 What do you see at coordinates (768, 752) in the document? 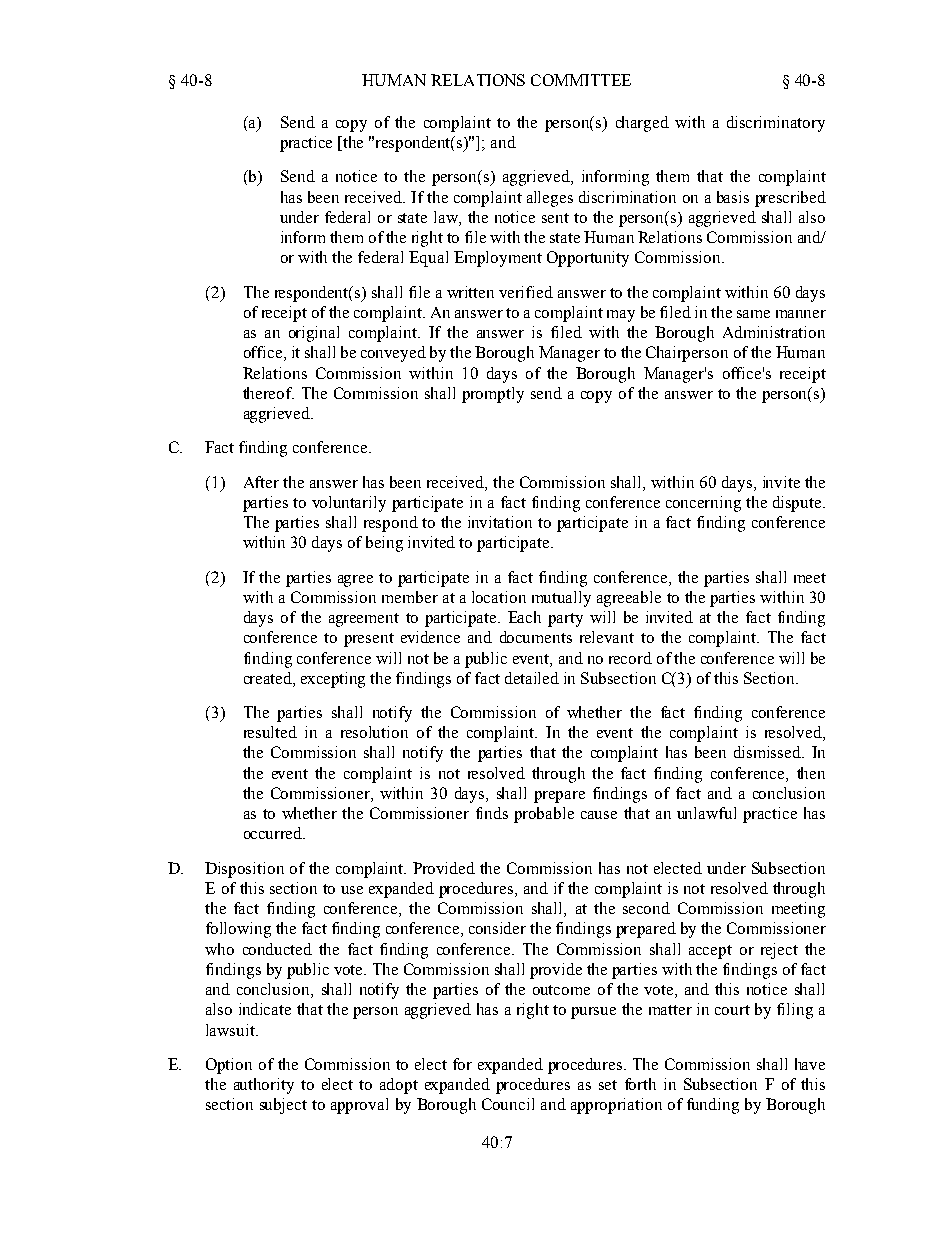
I see `dismissed` at bounding box center [768, 752].
